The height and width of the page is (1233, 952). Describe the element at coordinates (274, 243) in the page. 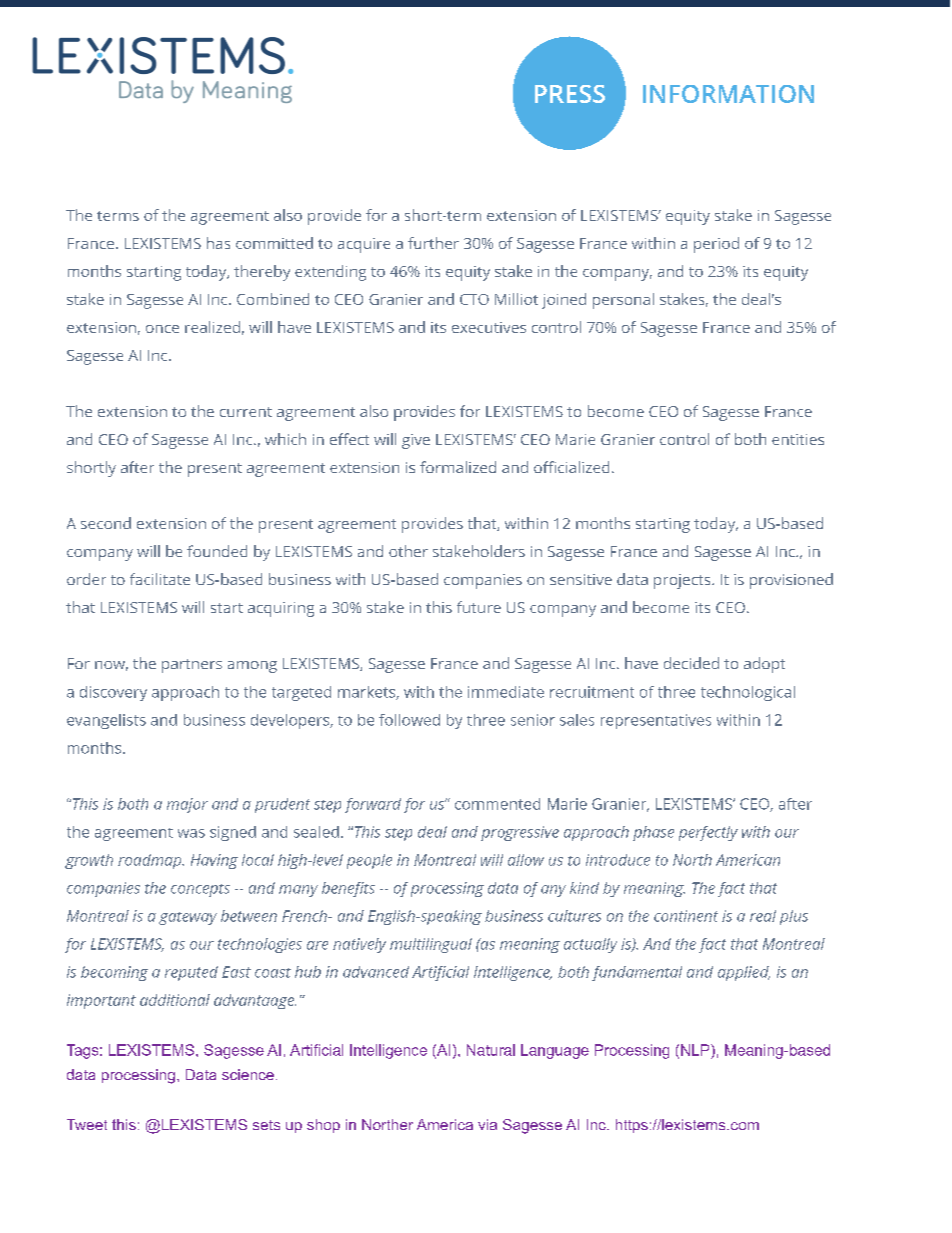

I see `committed` at that location.
